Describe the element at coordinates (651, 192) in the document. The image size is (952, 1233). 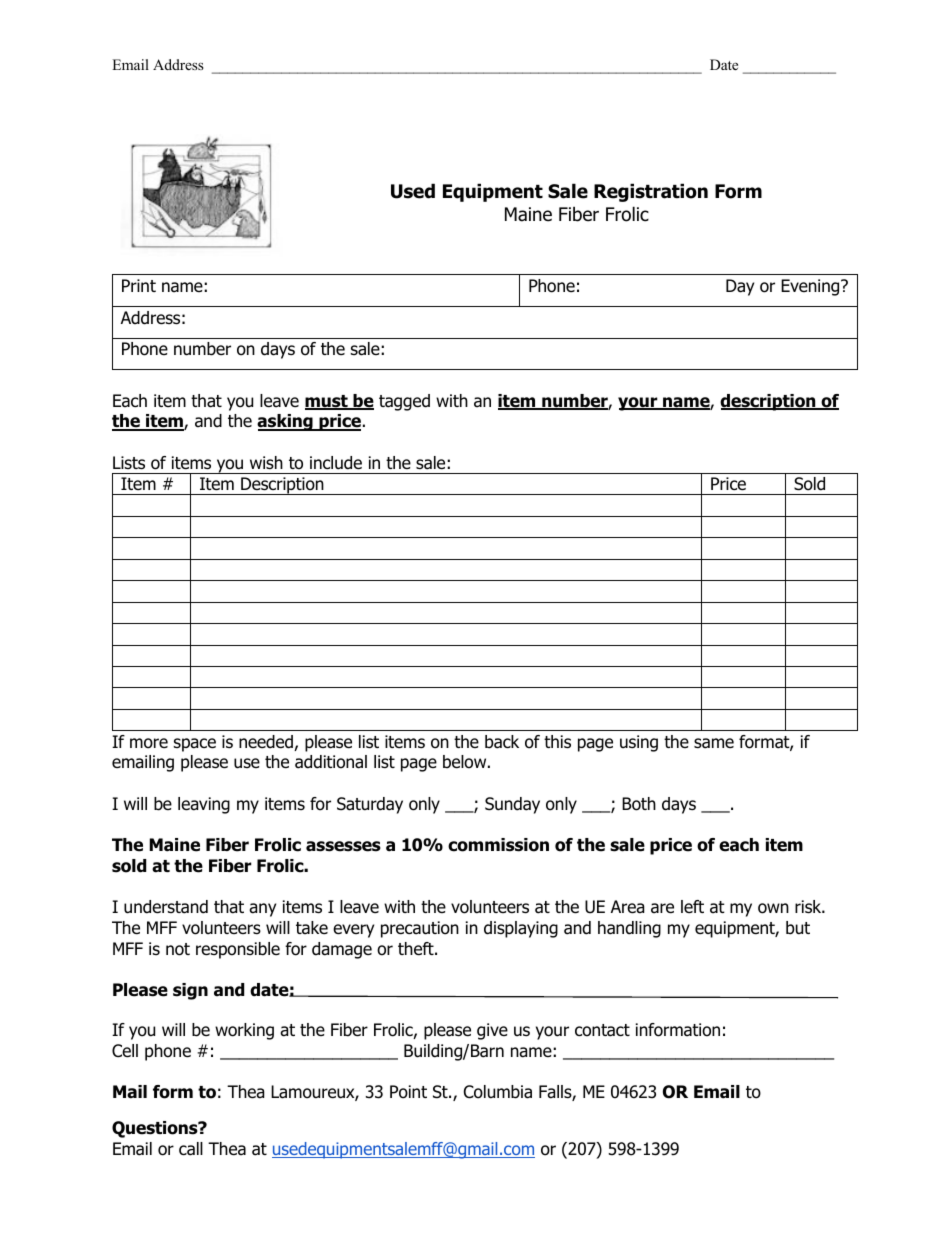
I see `Registration` at that location.
